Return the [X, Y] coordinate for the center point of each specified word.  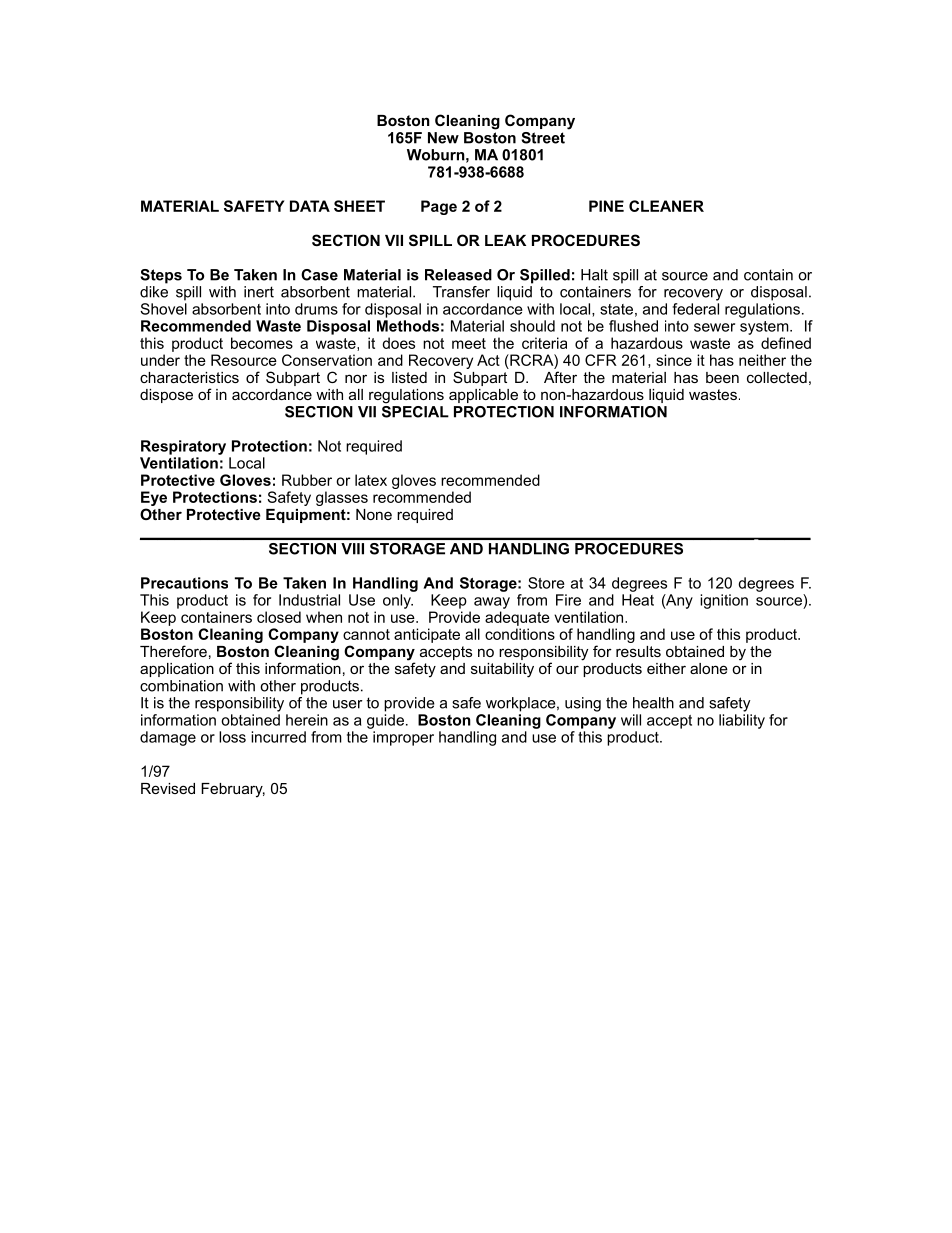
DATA [310, 206]
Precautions [184, 583]
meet [469, 343]
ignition [724, 601]
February [233, 790]
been [722, 377]
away [492, 603]
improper [403, 738]
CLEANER [666, 206]
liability [742, 721]
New [443, 138]
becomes [262, 343]
